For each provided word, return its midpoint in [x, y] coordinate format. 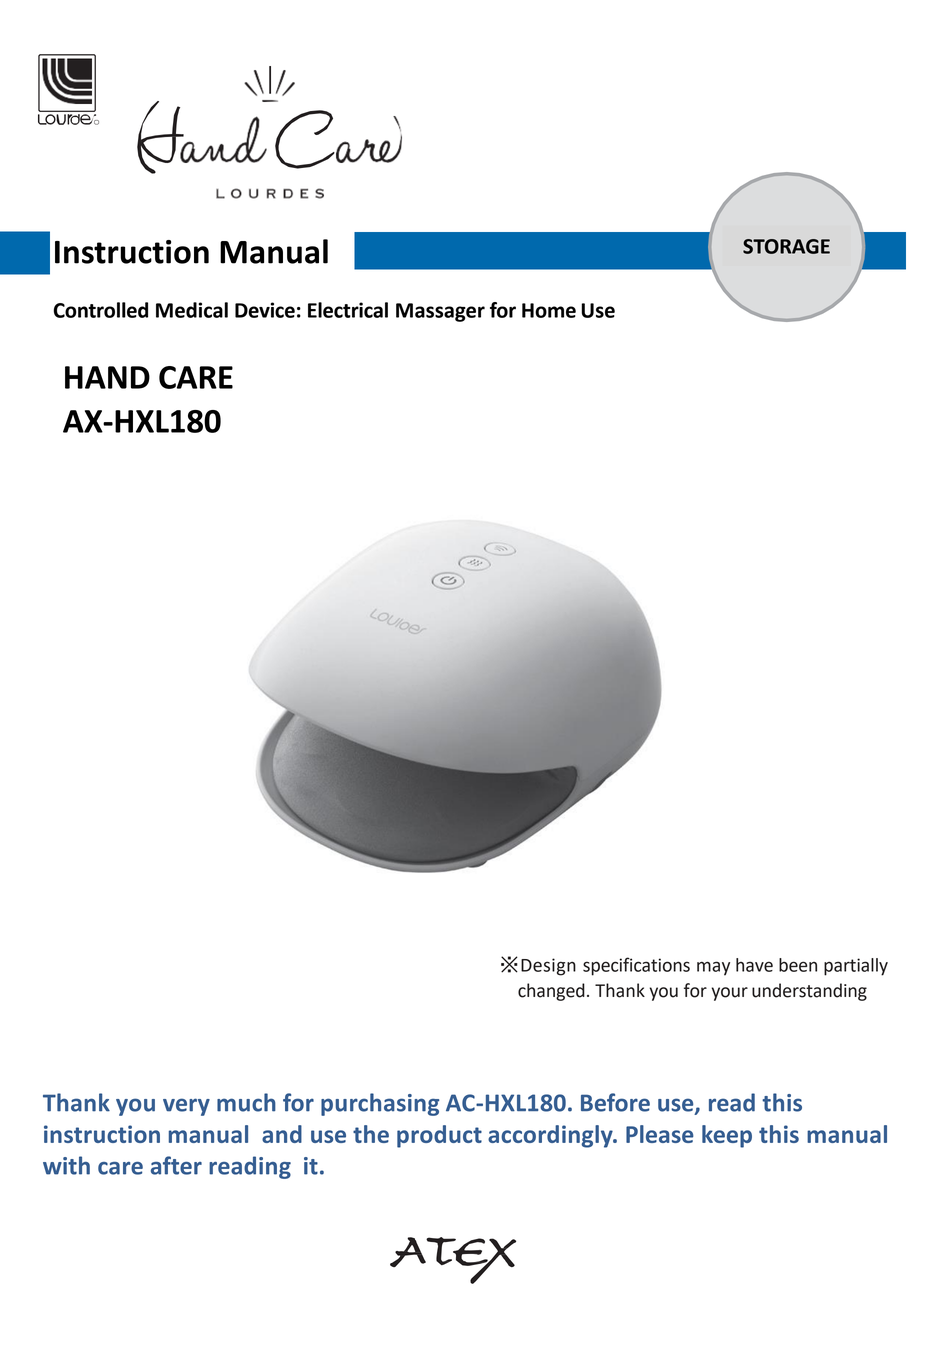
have [754, 965]
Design [548, 967]
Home [549, 310]
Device [265, 310]
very [186, 1107]
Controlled [100, 310]
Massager [440, 312]
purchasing [380, 1104]
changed [551, 992]
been [798, 965]
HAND [107, 377]
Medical [192, 310]
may [713, 968]
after [176, 1165]
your [729, 994]
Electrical [348, 310]
